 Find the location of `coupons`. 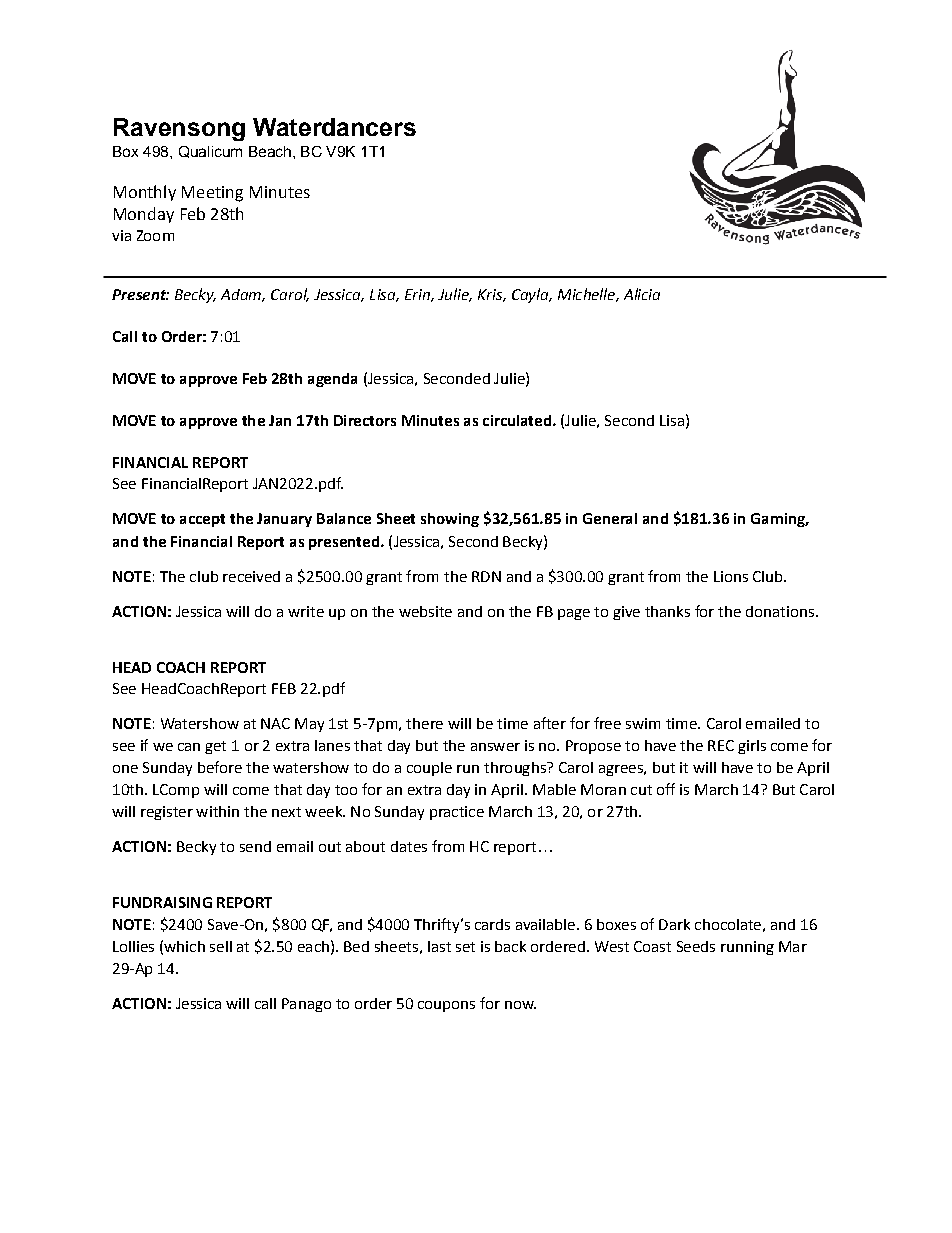

coupons is located at coordinates (446, 1006).
